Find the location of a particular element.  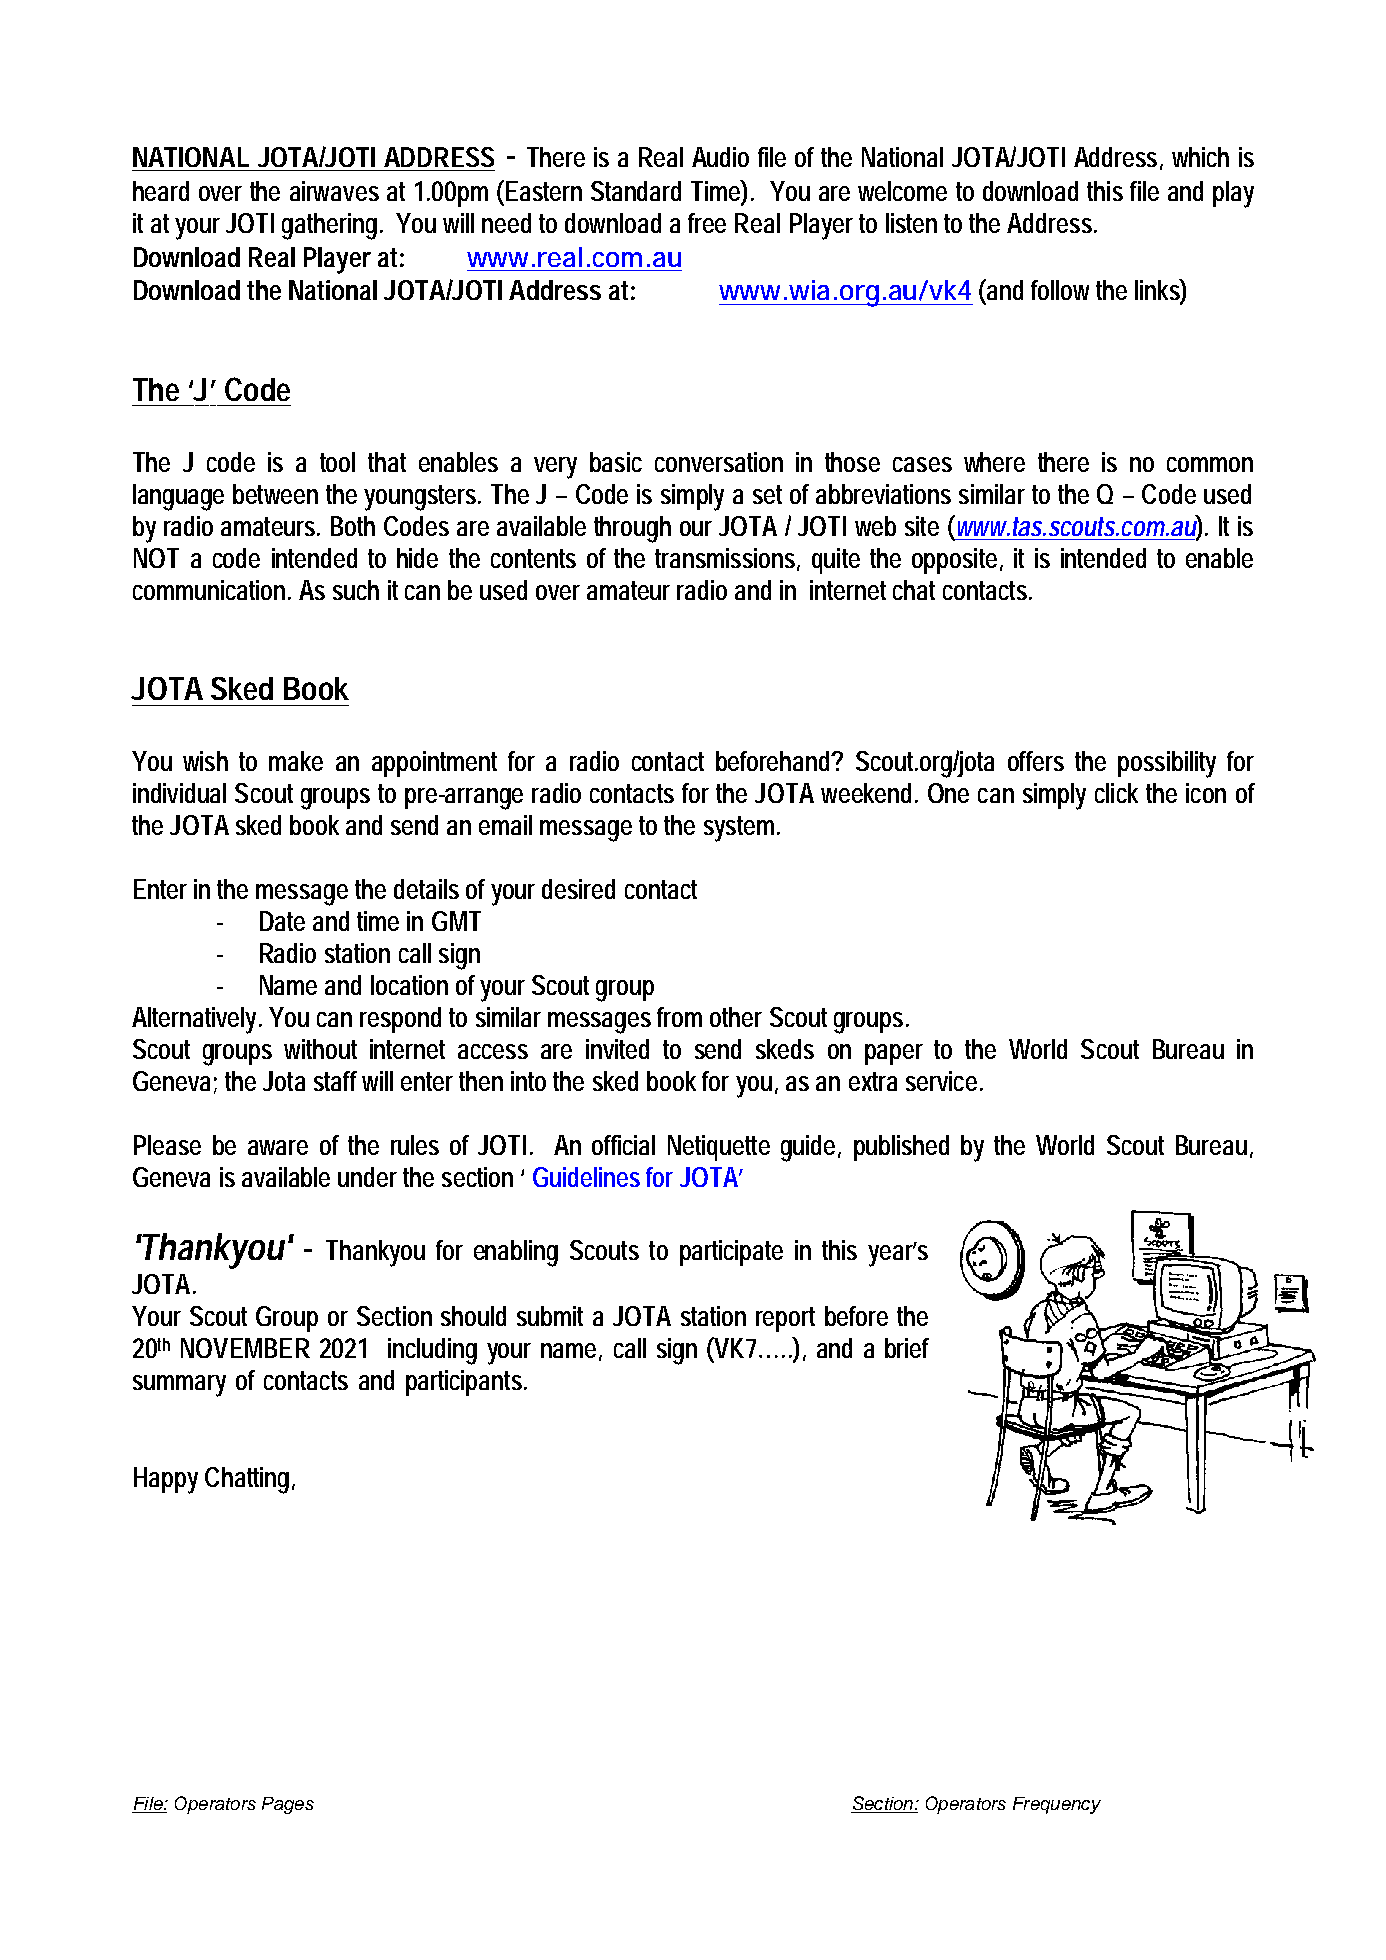

Netiquette is located at coordinates (719, 1148).
